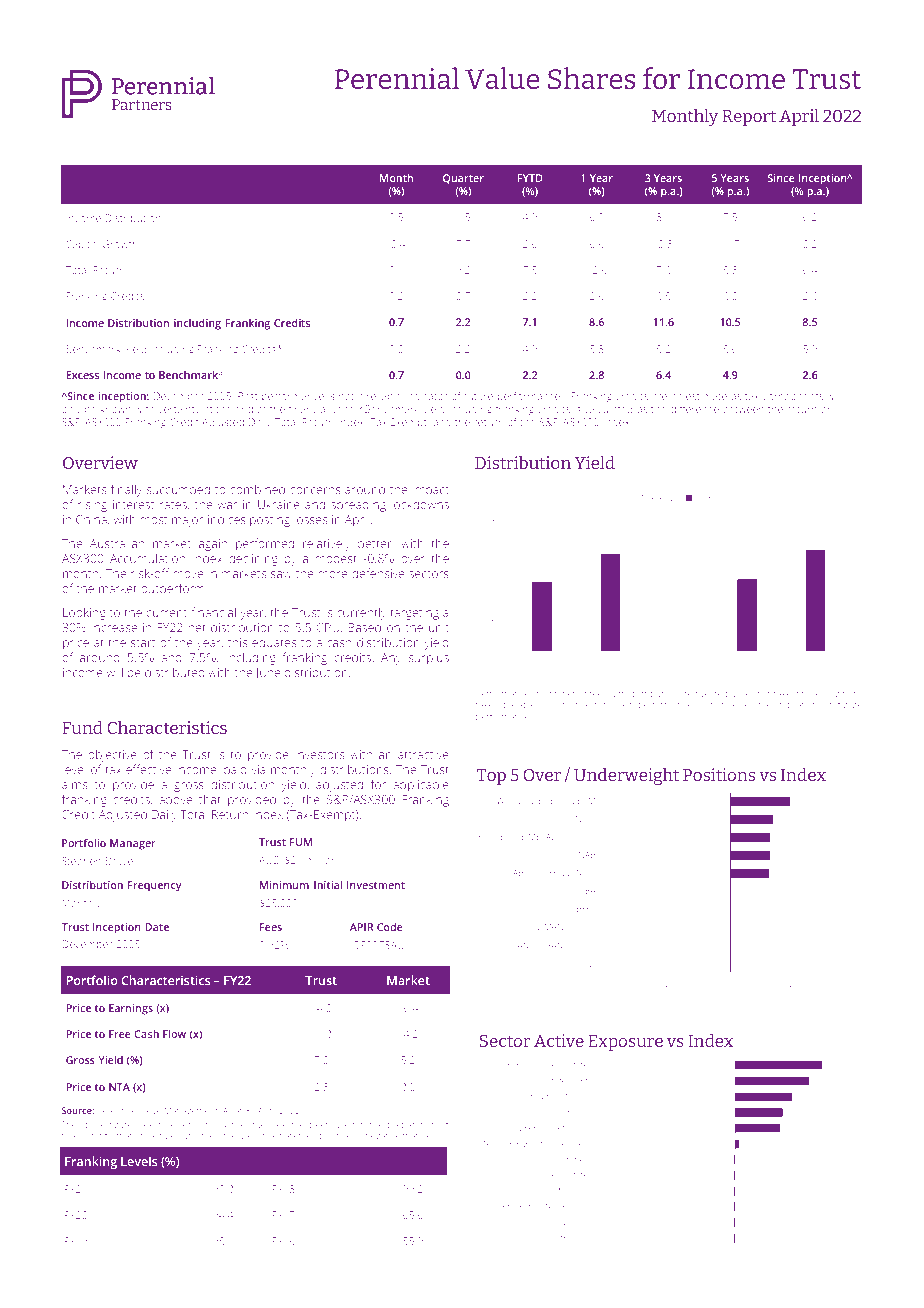 The height and width of the screenshot is (1308, 924). I want to click on Does, so click(744, 693).
